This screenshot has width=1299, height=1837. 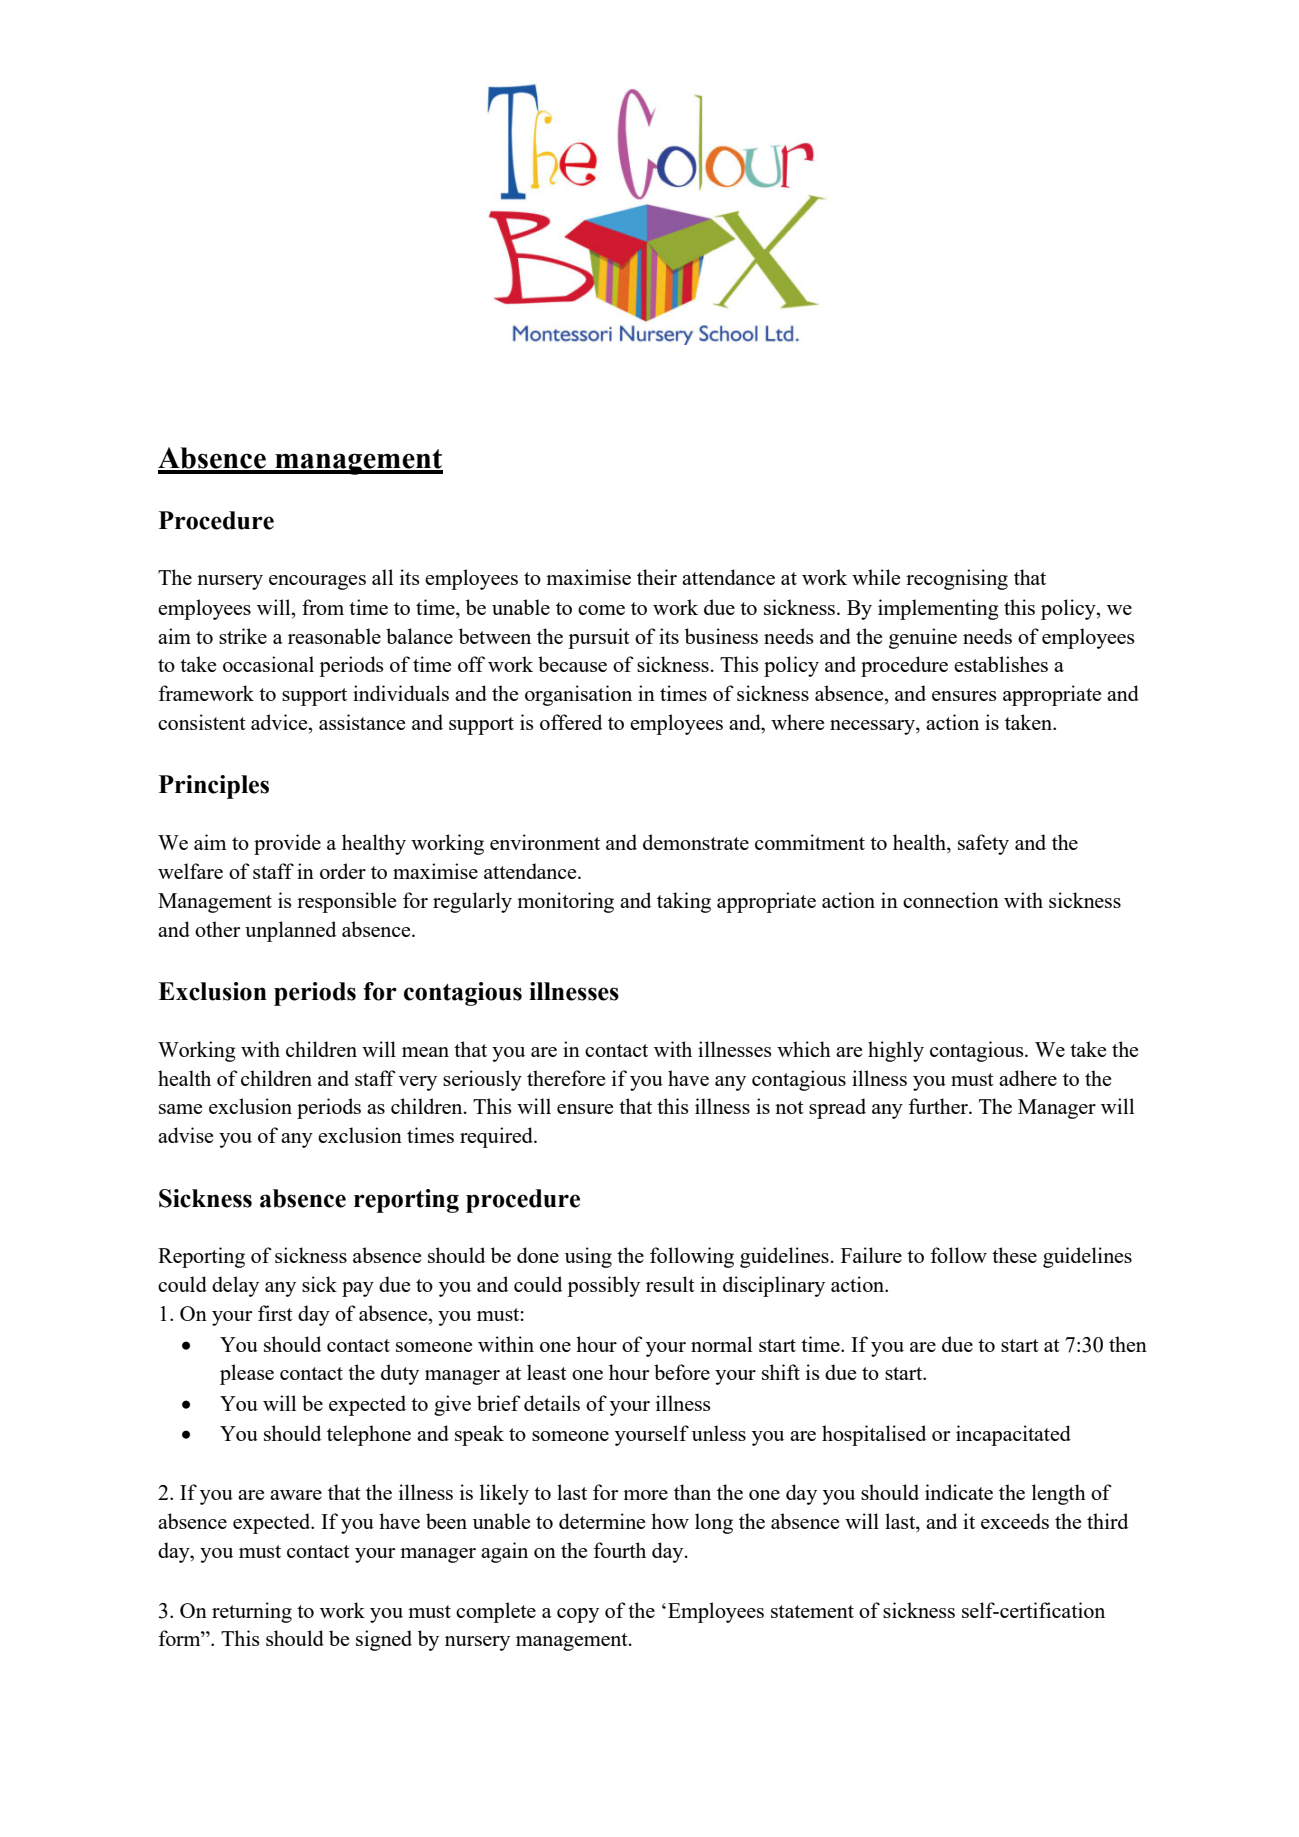 I want to click on implementing, so click(x=938, y=609).
